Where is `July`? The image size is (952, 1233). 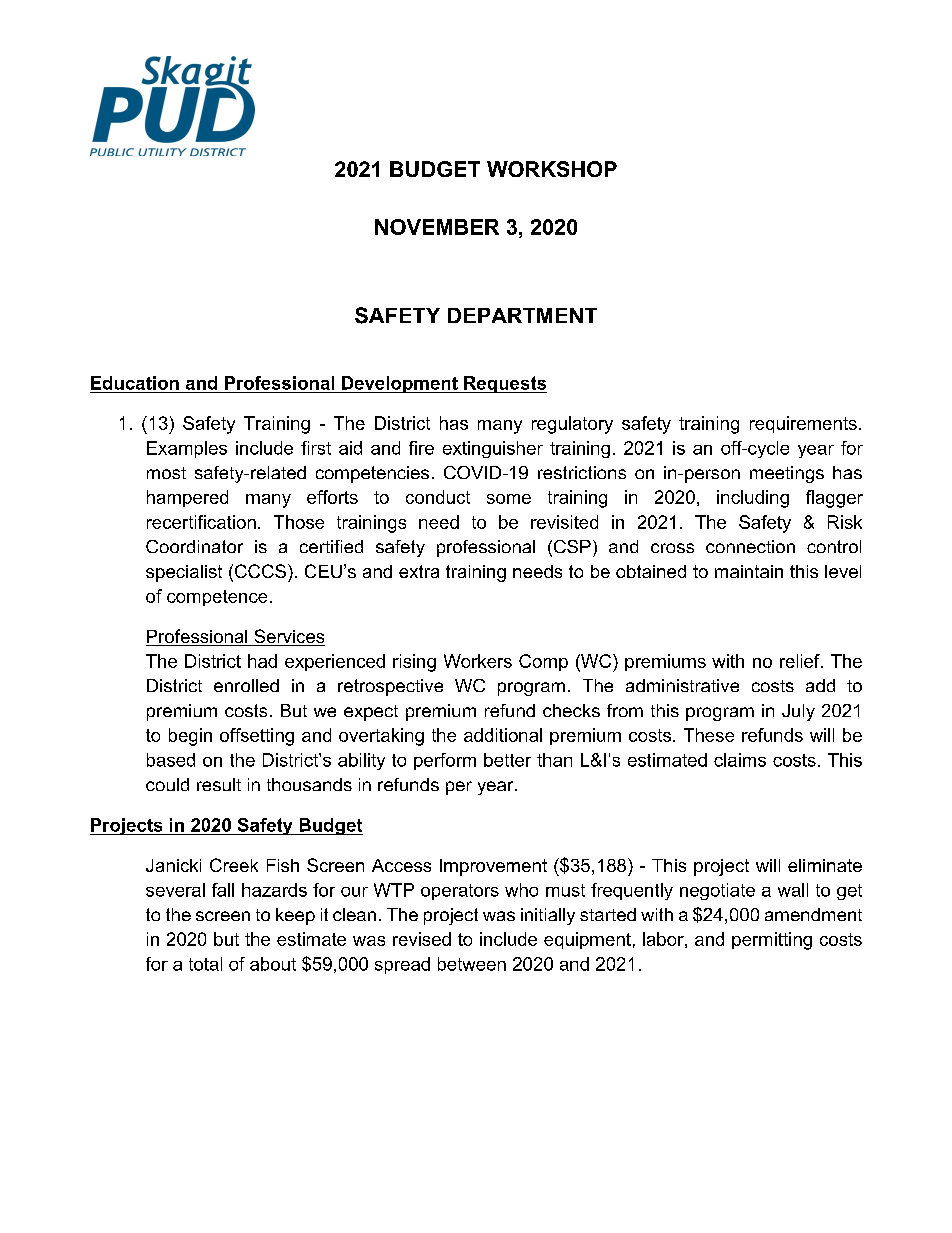
July is located at coordinates (798, 712).
